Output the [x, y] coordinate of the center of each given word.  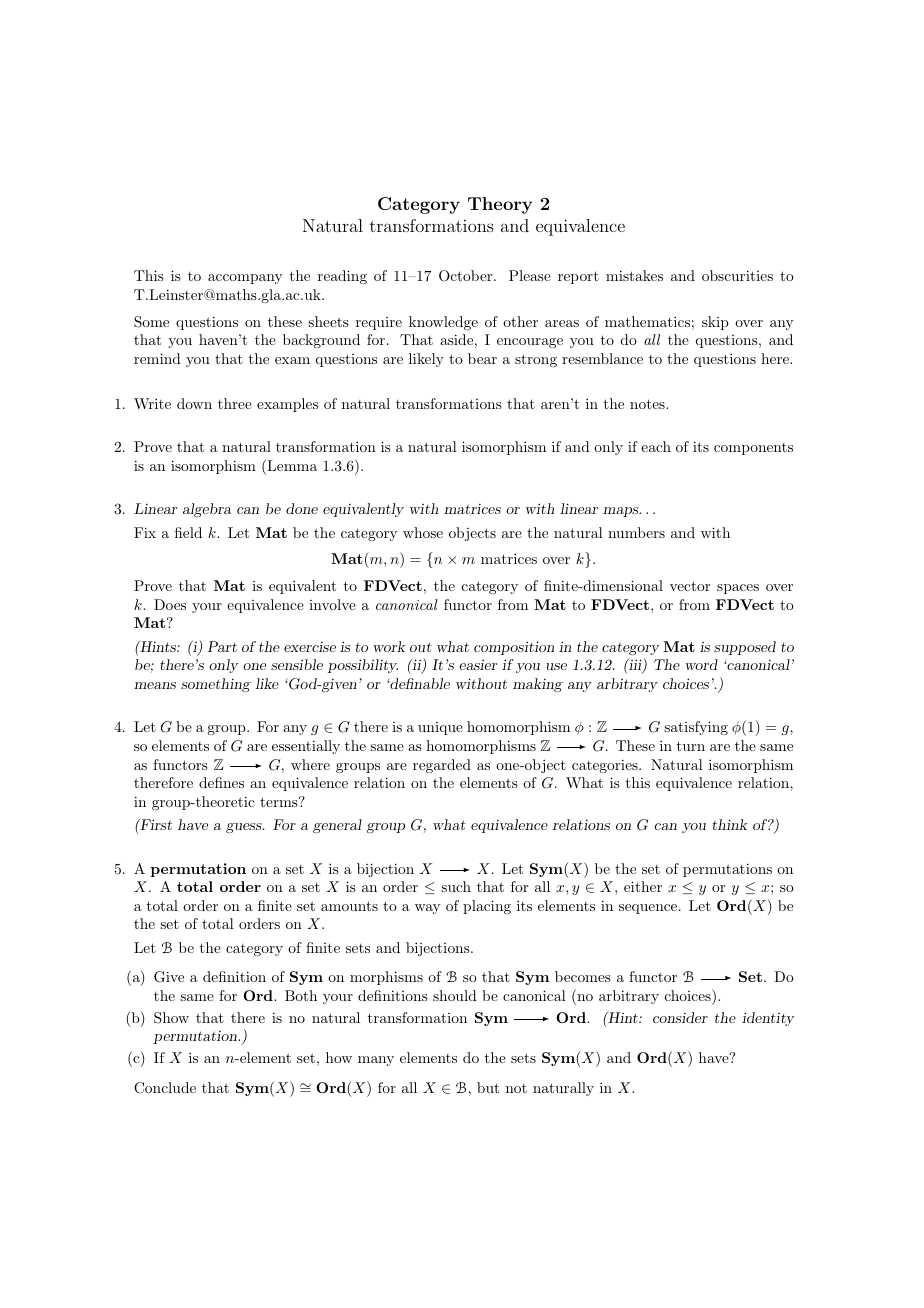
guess [245, 828]
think [730, 824]
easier [478, 665]
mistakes [634, 275]
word [702, 664]
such [456, 886]
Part [222, 646]
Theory [500, 205]
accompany [245, 279]
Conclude [165, 1088]
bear [482, 358]
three [235, 403]
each [656, 446]
